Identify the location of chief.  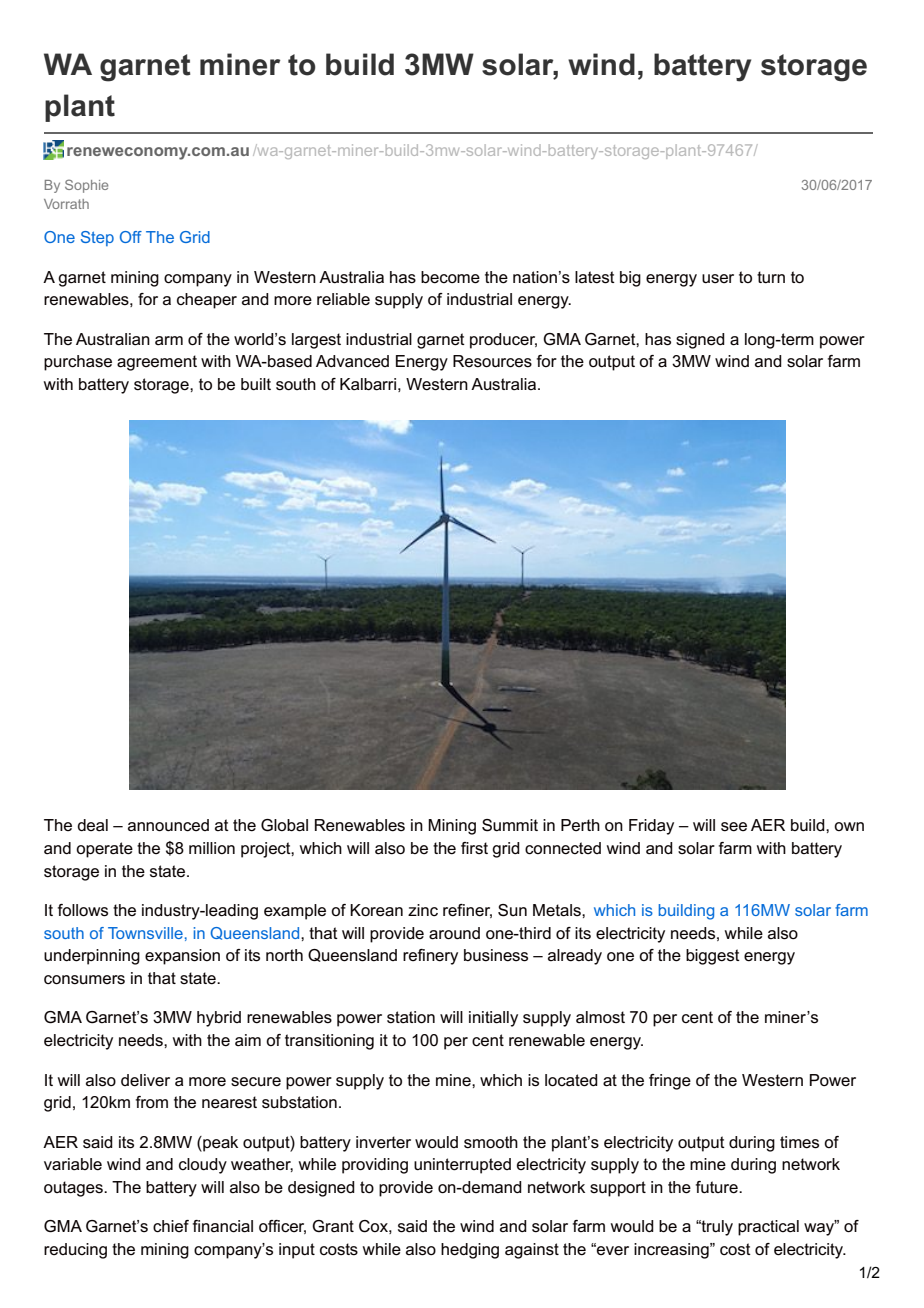
(171, 1226).
